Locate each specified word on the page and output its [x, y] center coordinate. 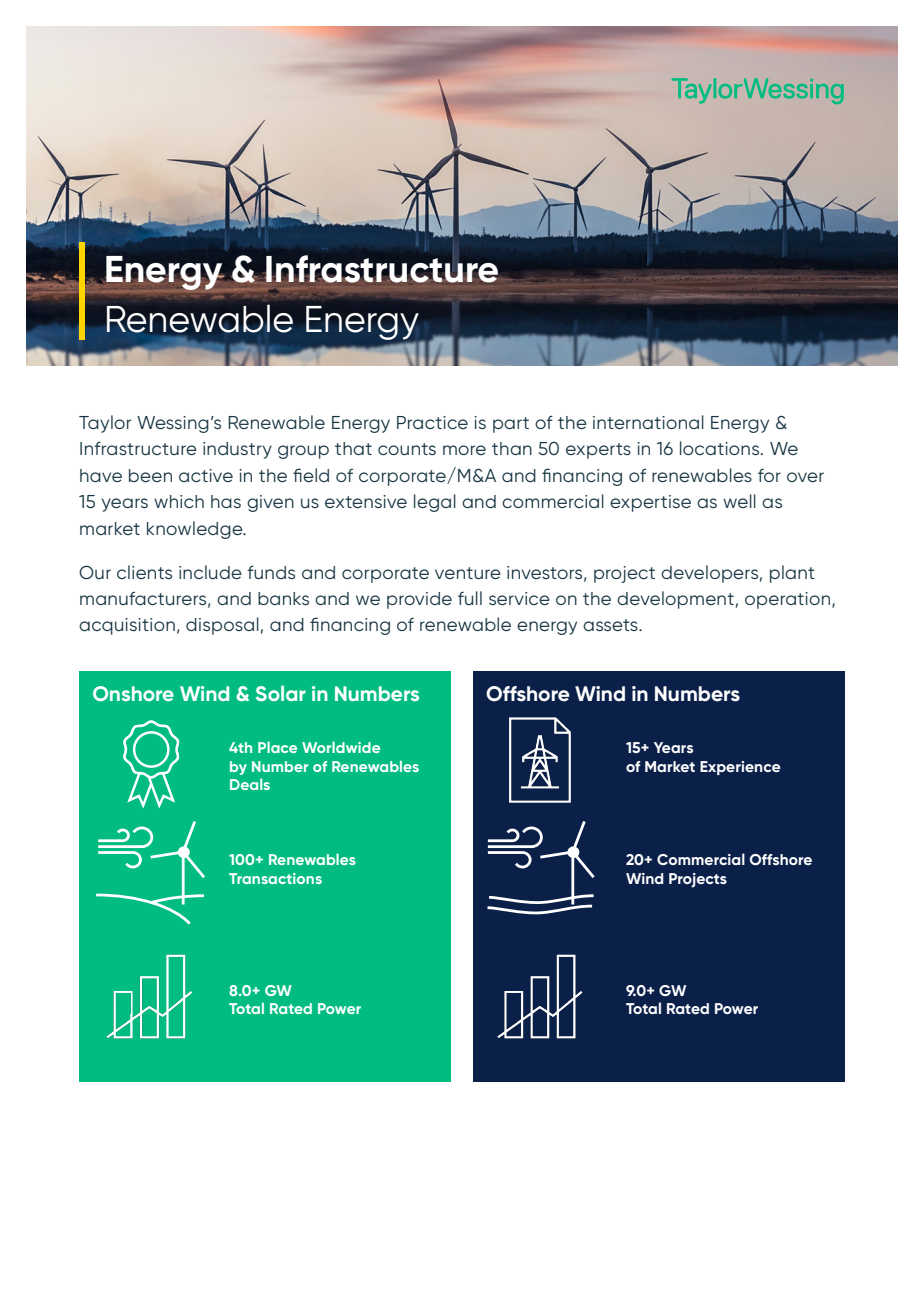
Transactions [275, 878]
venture [468, 573]
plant [792, 574]
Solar [281, 693]
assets [611, 625]
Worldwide [341, 747]
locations [721, 448]
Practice [432, 422]
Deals [250, 784]
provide [419, 600]
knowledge [196, 530]
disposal [222, 626]
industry [237, 450]
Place [277, 747]
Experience [740, 768]
